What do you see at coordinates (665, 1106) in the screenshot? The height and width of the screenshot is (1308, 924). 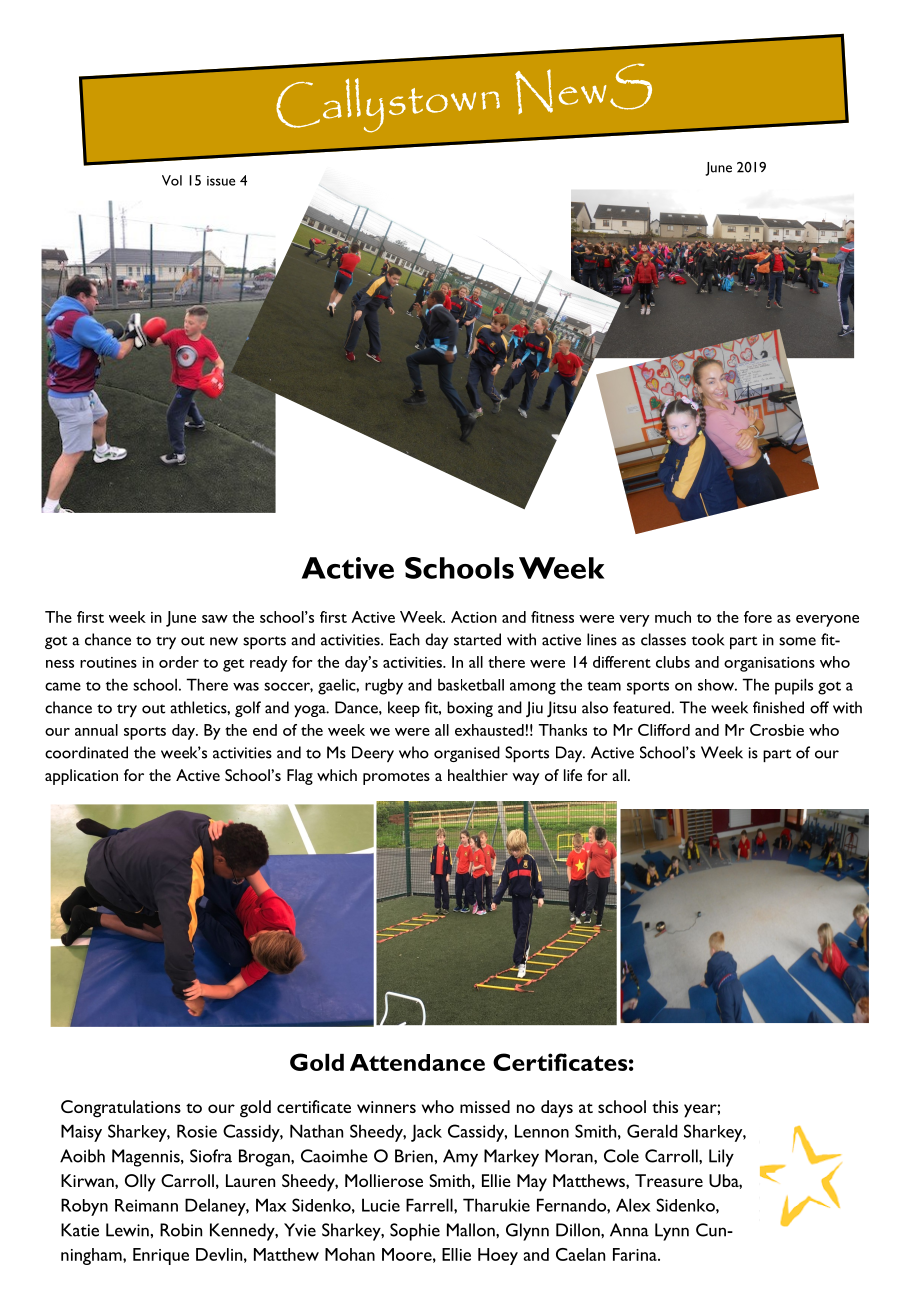 I see `this` at bounding box center [665, 1106].
